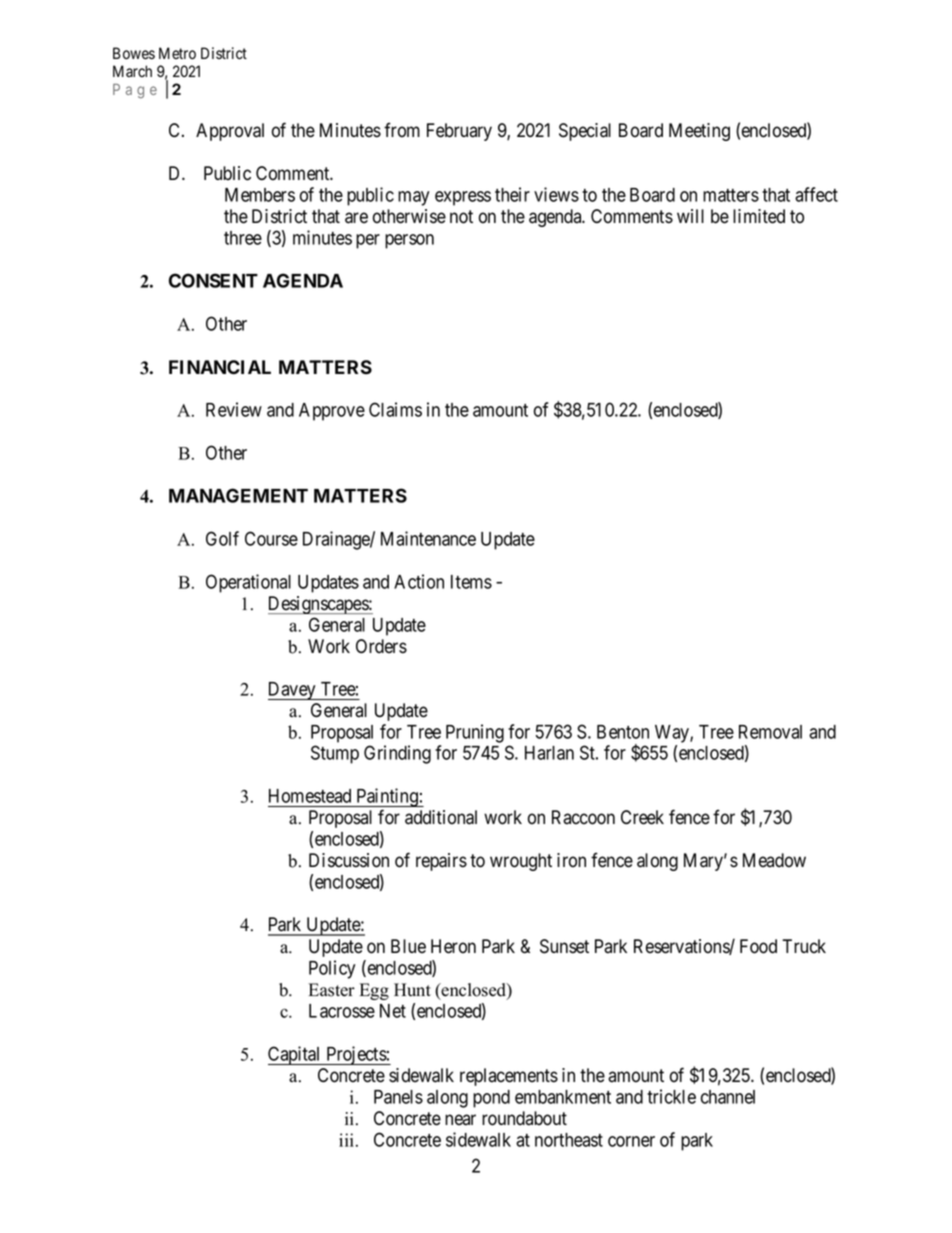 Image resolution: width=952 pixels, height=1233 pixels. What do you see at coordinates (475, 733) in the image?
I see `Pruning` at bounding box center [475, 733].
